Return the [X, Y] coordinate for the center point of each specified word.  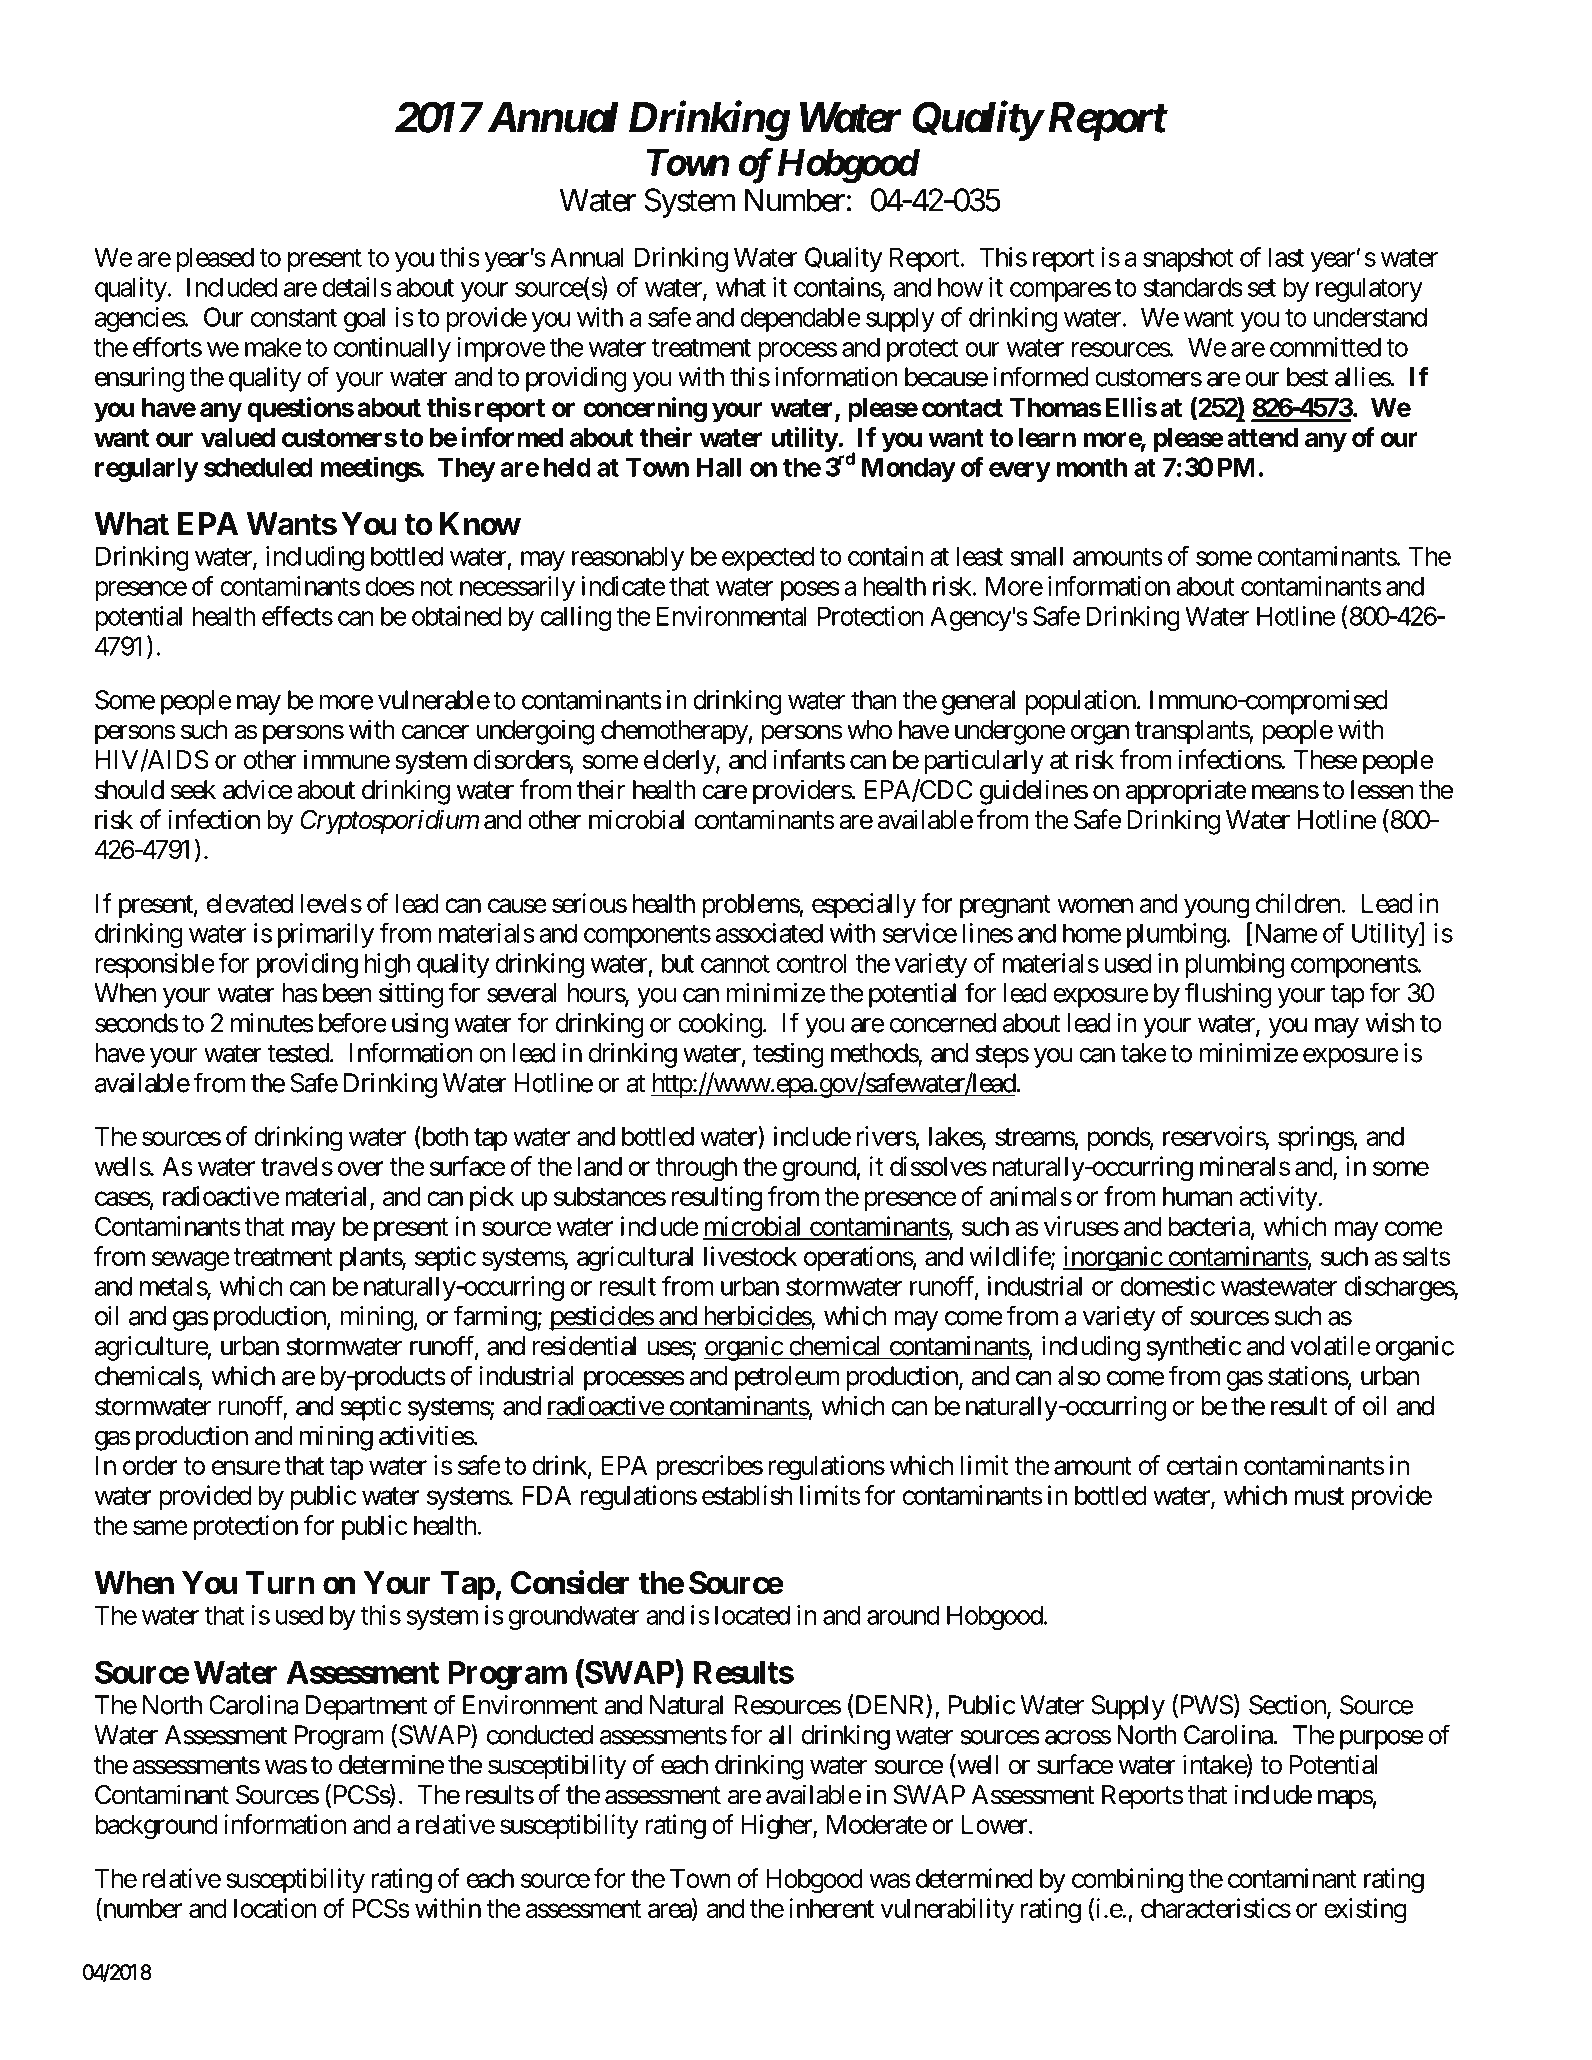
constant [294, 318]
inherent [831, 1908]
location [275, 1908]
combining [1127, 1881]
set [1262, 288]
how [960, 287]
